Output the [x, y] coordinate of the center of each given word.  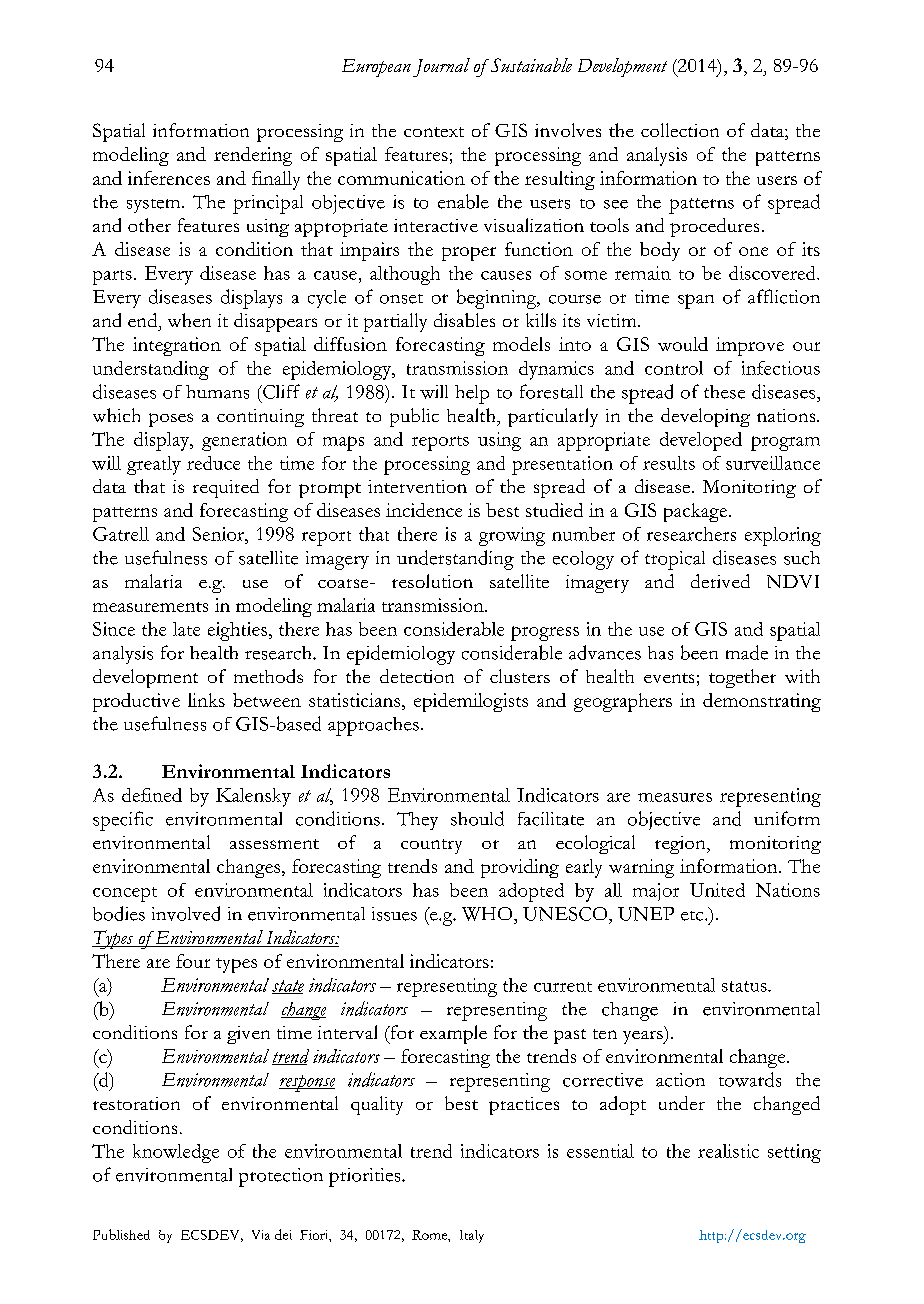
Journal [441, 67]
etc [693, 916]
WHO [488, 914]
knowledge [176, 1153]
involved [186, 913]
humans [217, 392]
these [724, 392]
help [472, 394]
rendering [253, 156]
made [747, 652]
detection [417, 676]
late [186, 629]
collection [680, 130]
